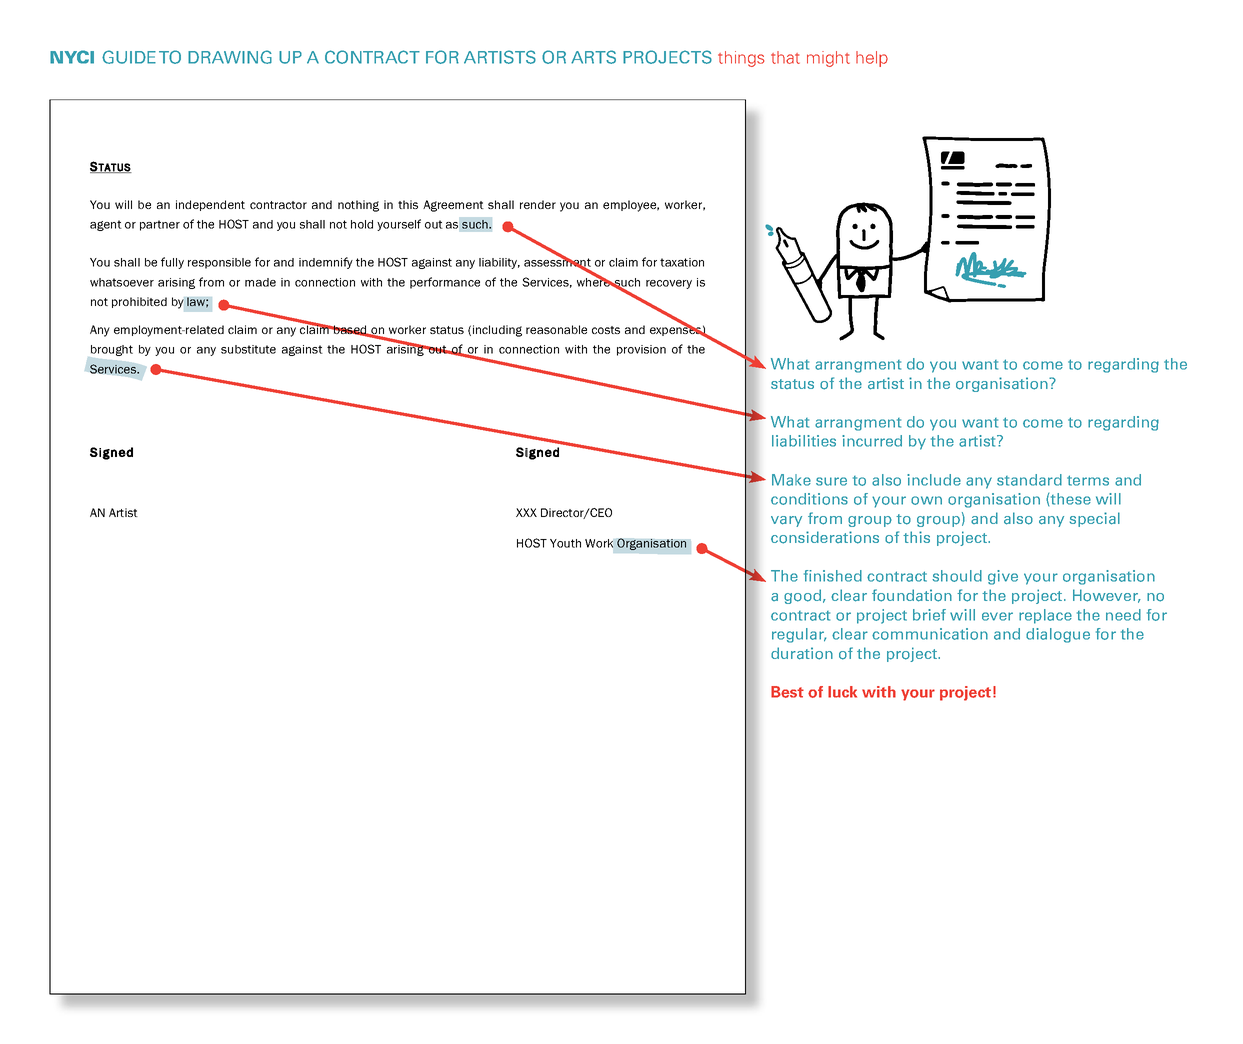  What do you see at coordinates (565, 543) in the screenshot?
I see `Youth` at bounding box center [565, 543].
